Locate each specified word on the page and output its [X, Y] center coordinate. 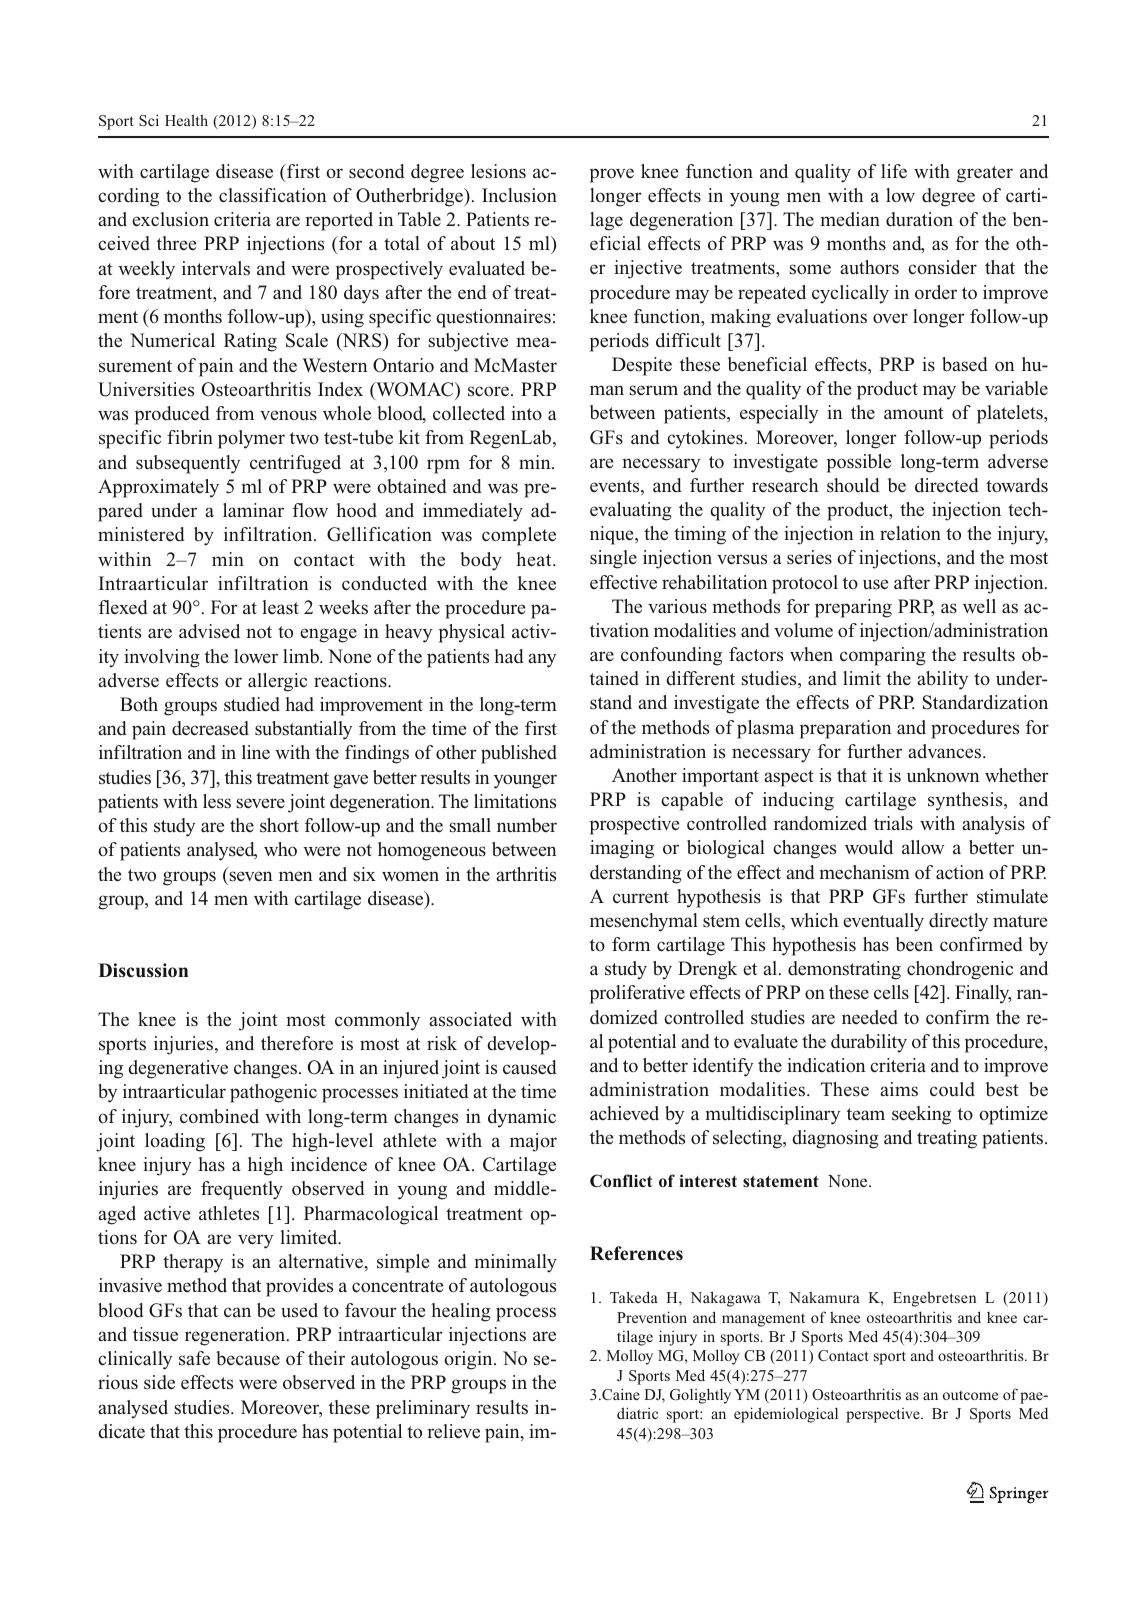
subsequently [188, 464]
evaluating [631, 511]
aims [899, 1089]
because [248, 1358]
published [519, 754]
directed [947, 485]
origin [469, 1360]
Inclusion [519, 195]
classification [273, 195]
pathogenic [273, 1093]
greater [985, 174]
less [217, 801]
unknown [943, 775]
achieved [624, 1113]
